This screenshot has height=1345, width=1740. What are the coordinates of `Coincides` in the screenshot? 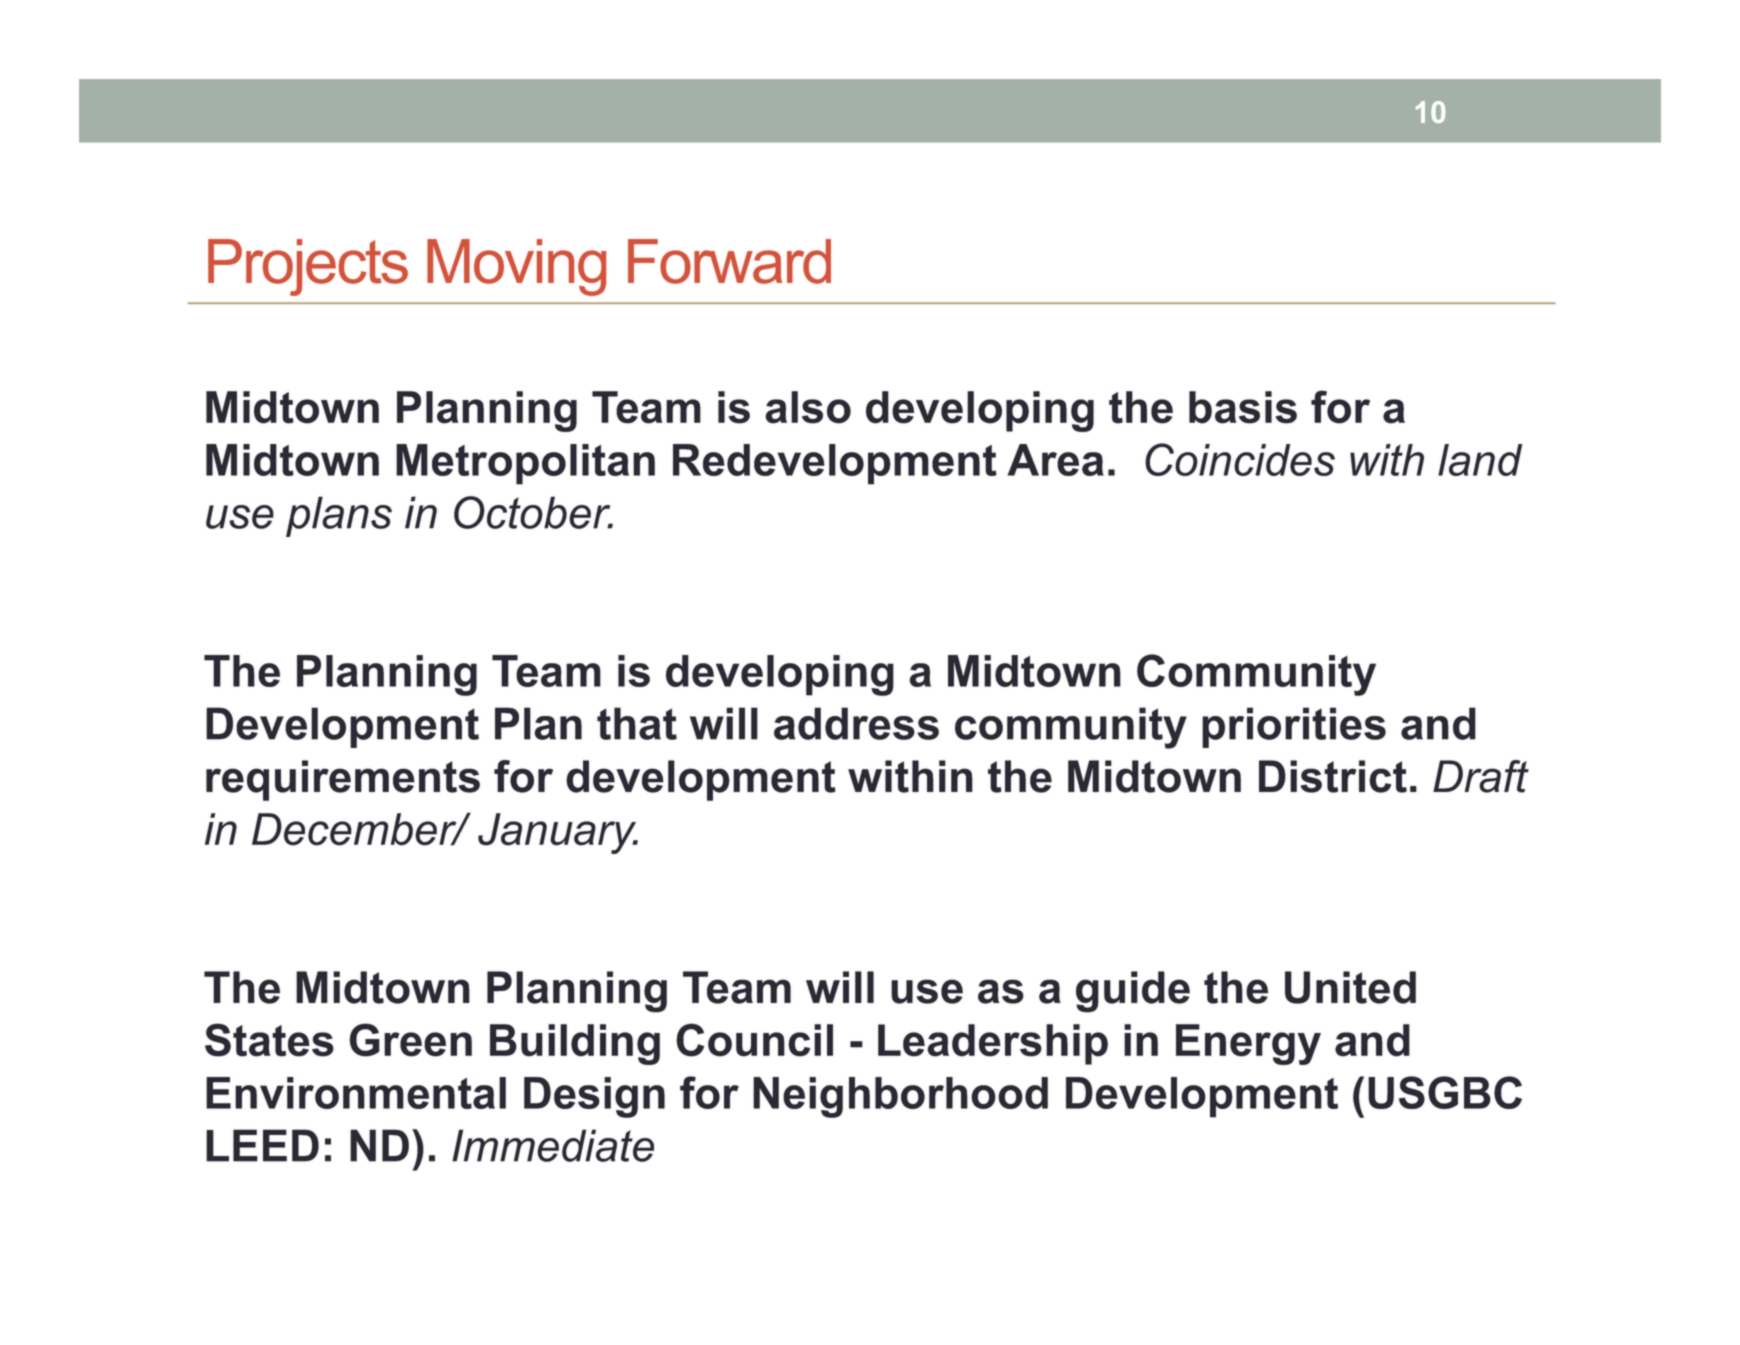 It's located at (1240, 459).
